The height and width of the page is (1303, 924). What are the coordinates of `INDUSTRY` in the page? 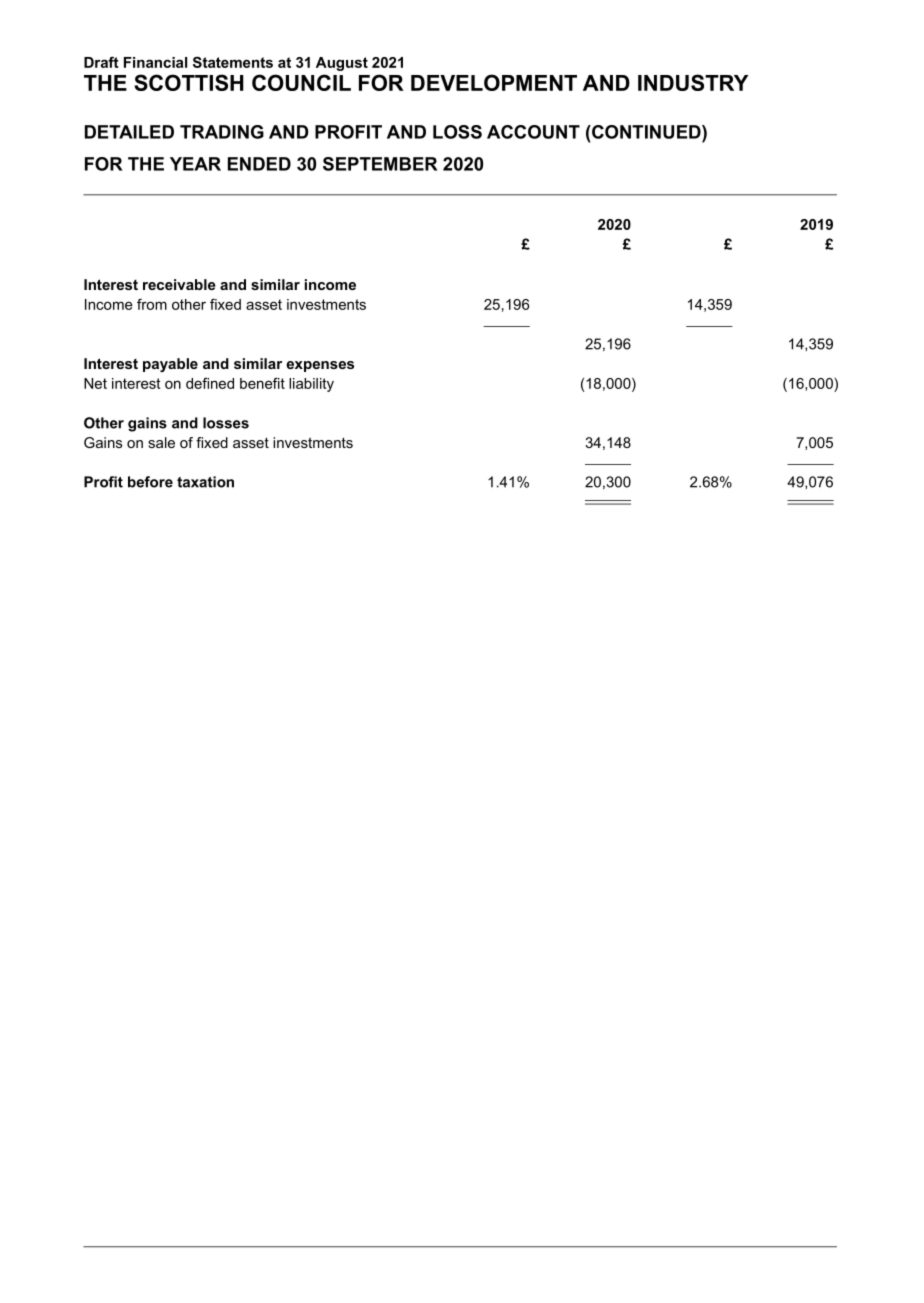 It's located at (693, 82).
